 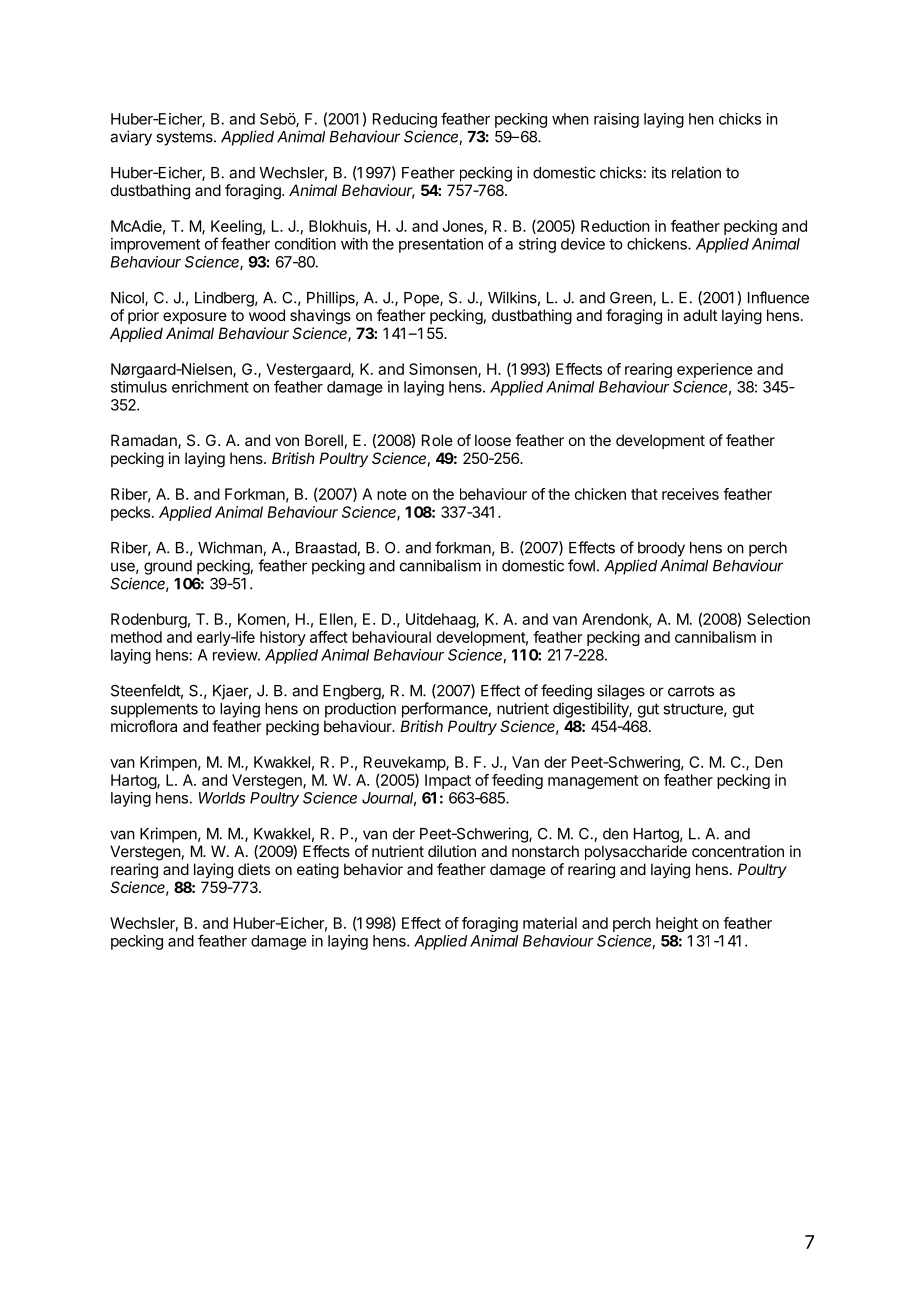 What do you see at coordinates (392, 494) in the page?
I see `note` at bounding box center [392, 494].
